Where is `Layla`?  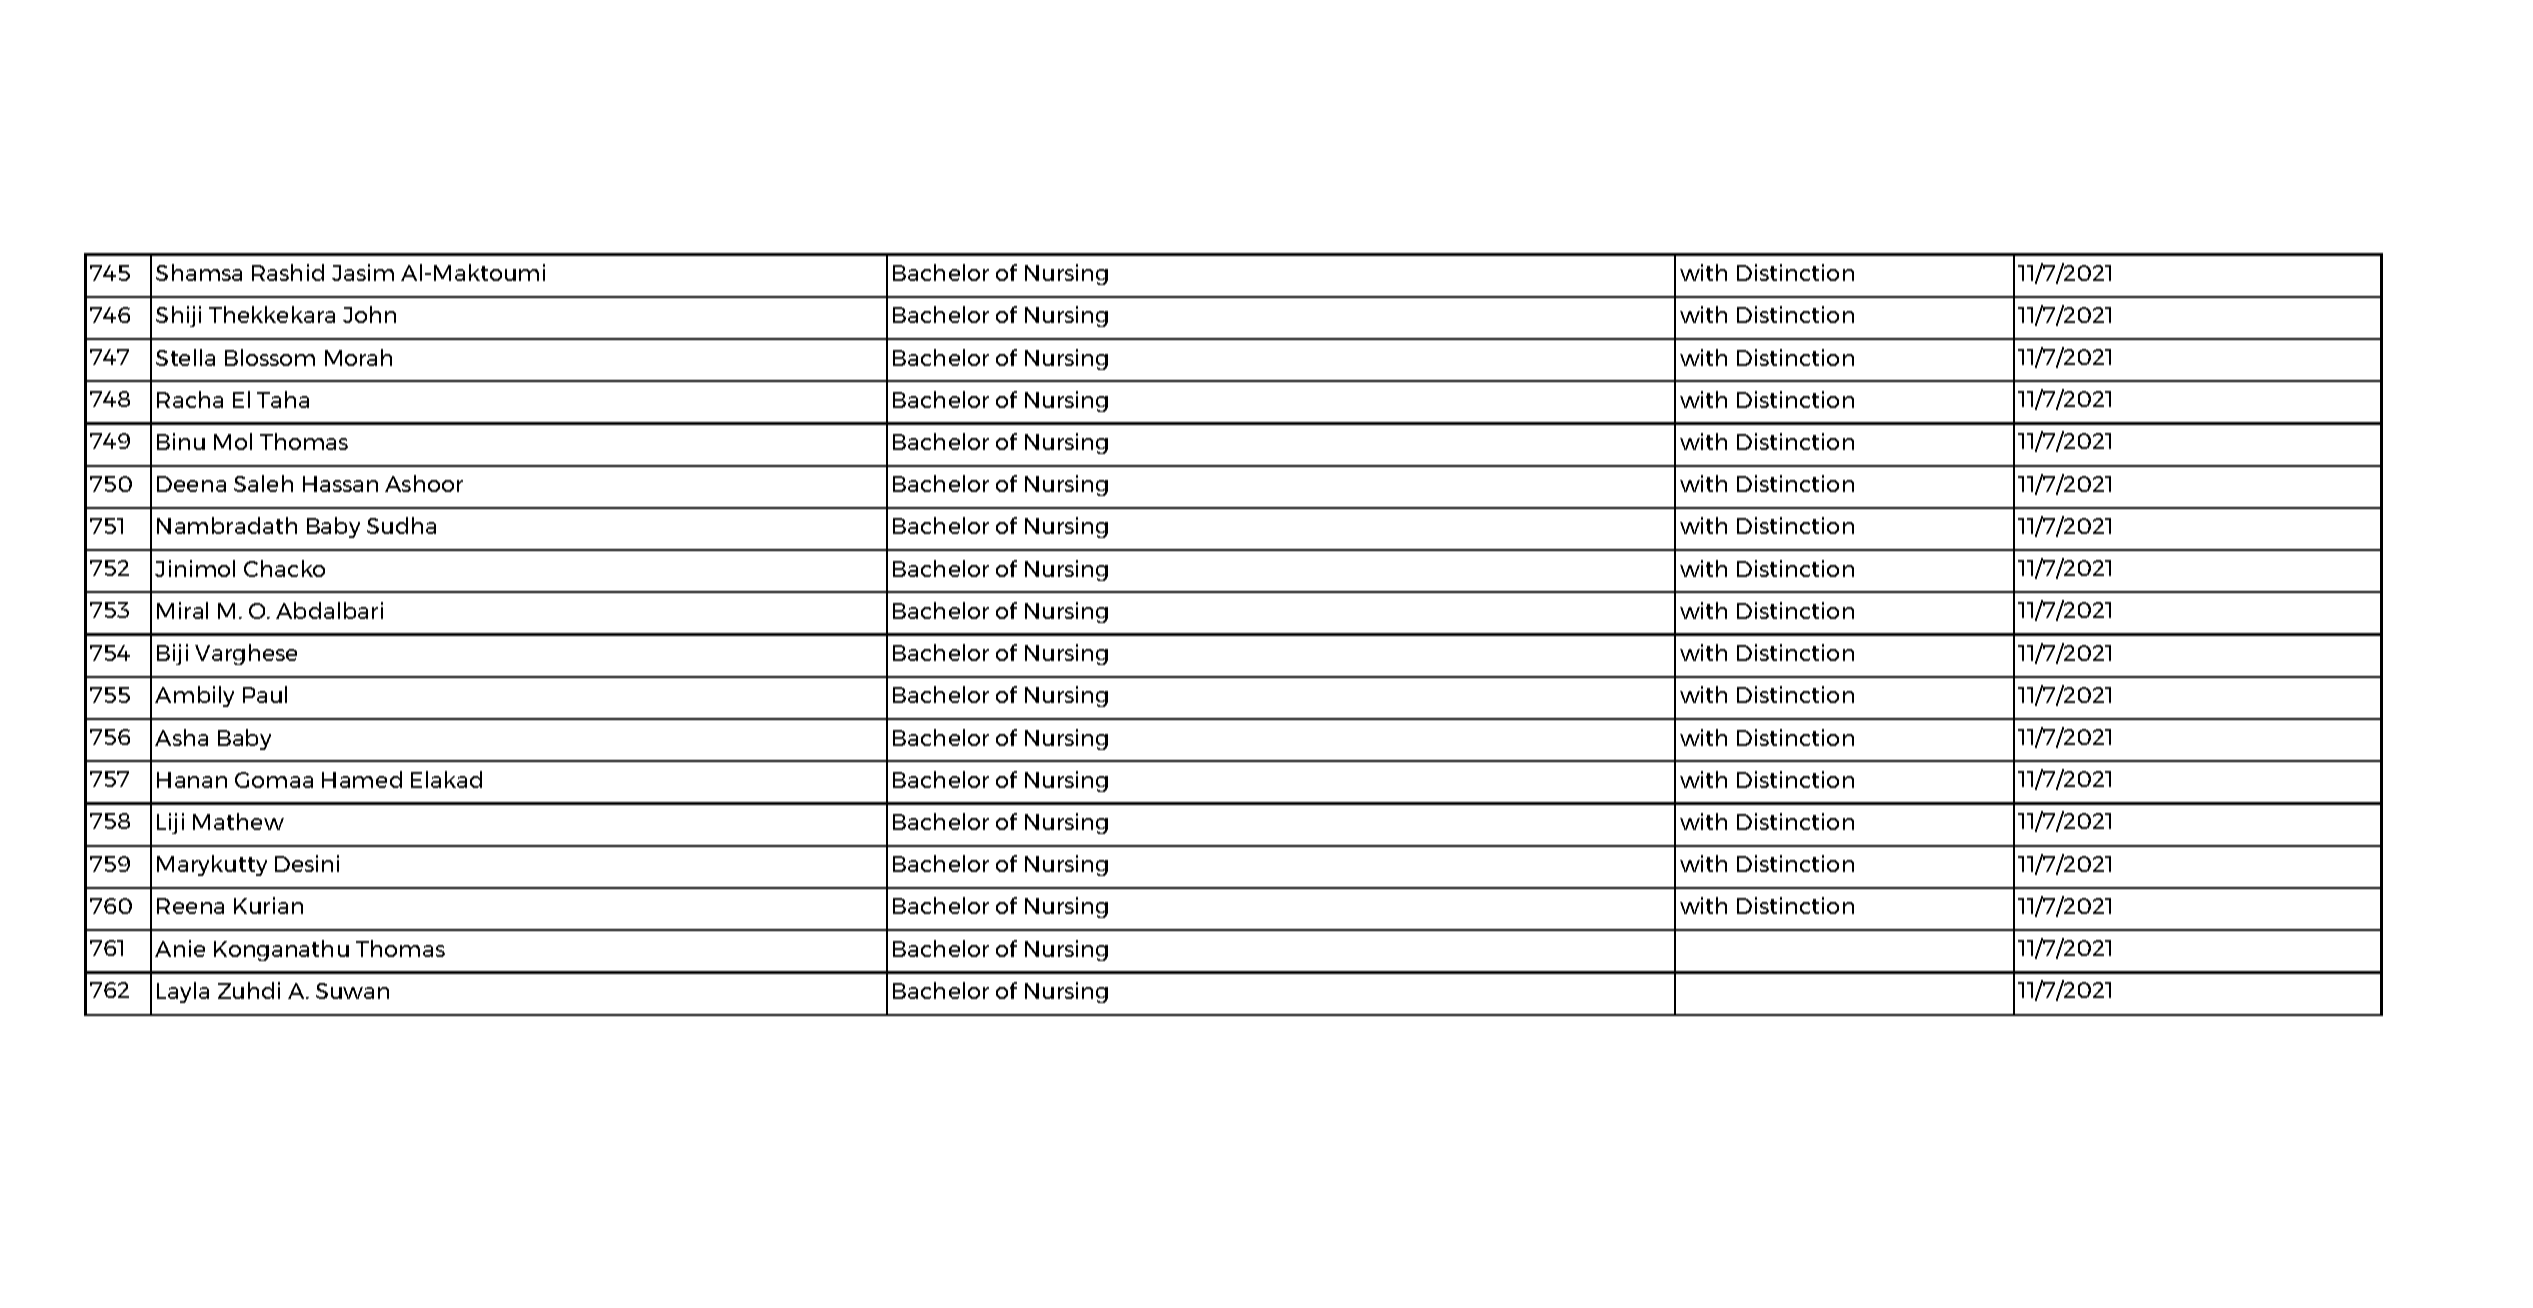
Layla is located at coordinates (183, 992).
